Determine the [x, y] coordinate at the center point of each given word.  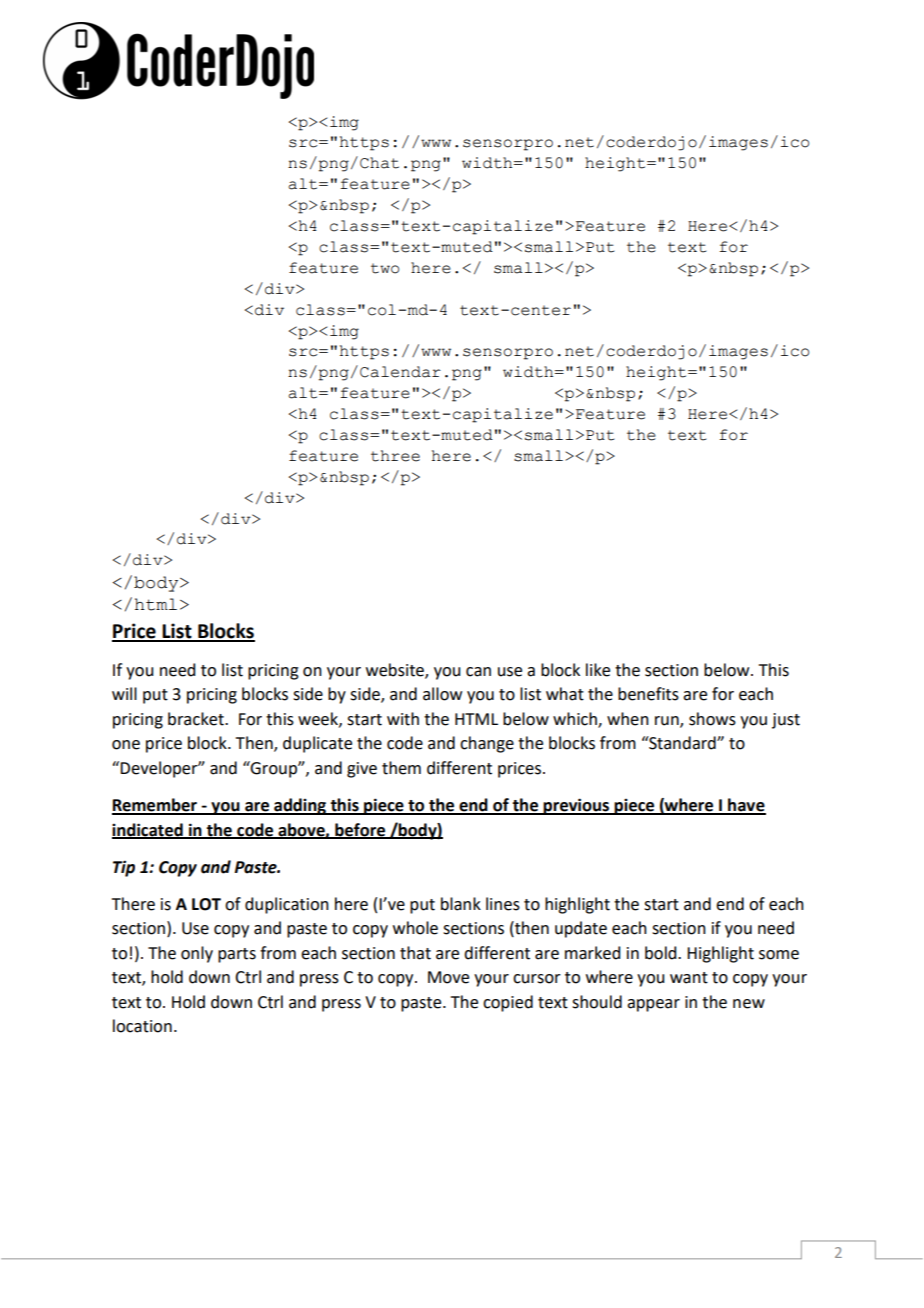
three [395, 456]
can [478, 672]
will [124, 693]
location [142, 1026]
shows [712, 719]
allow [442, 694]
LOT [206, 904]
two [385, 268]
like [598, 670]
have [746, 806]
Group [274, 769]
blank [461, 904]
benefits [648, 694]
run [668, 722]
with [403, 719]
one [126, 745]
